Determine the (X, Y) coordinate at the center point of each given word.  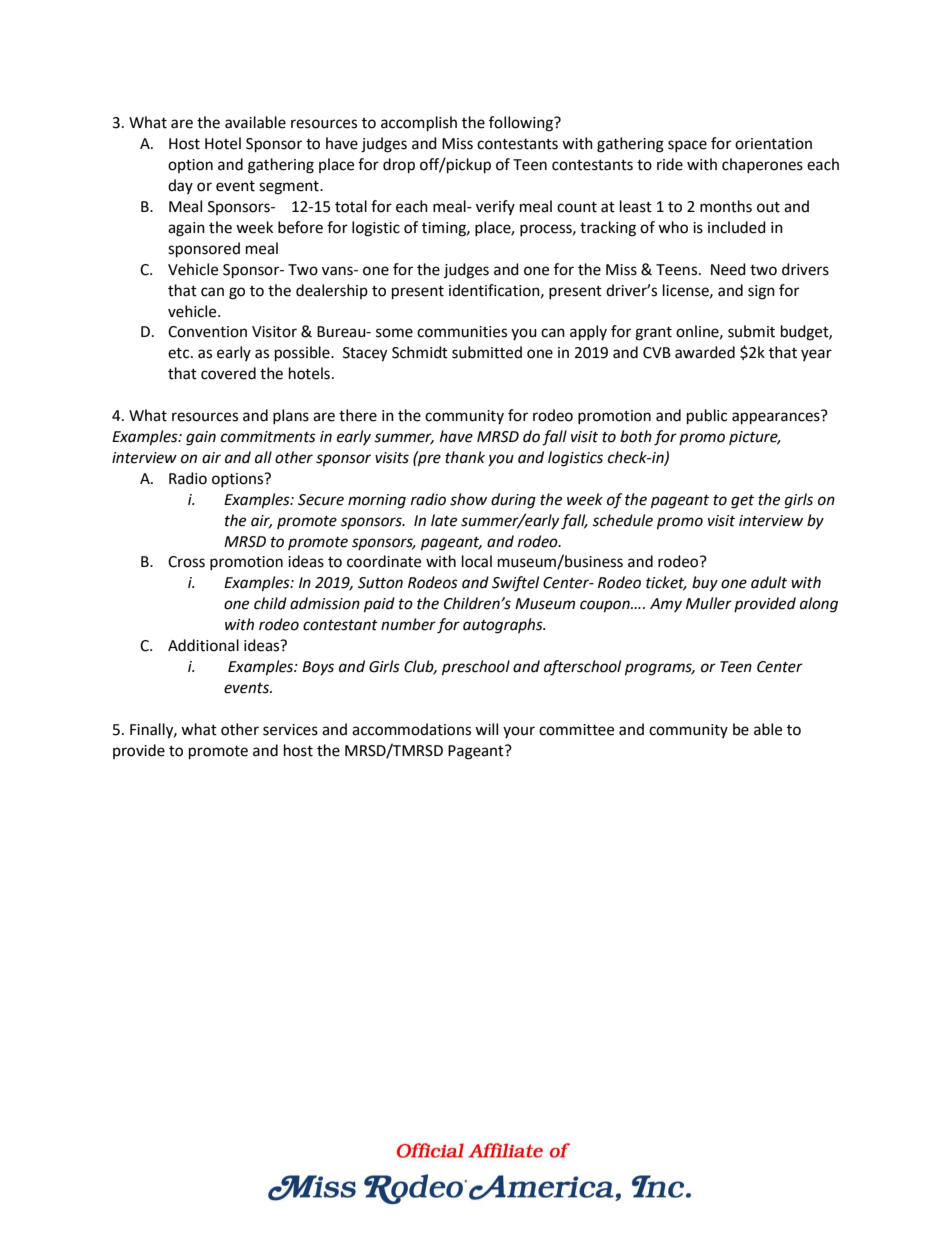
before (300, 227)
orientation (773, 144)
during (513, 501)
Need (728, 269)
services (290, 730)
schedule (622, 520)
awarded (705, 352)
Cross (186, 562)
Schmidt (420, 352)
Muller (709, 603)
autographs (504, 626)
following (522, 124)
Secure (321, 500)
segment (290, 188)
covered (228, 373)
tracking (608, 229)
